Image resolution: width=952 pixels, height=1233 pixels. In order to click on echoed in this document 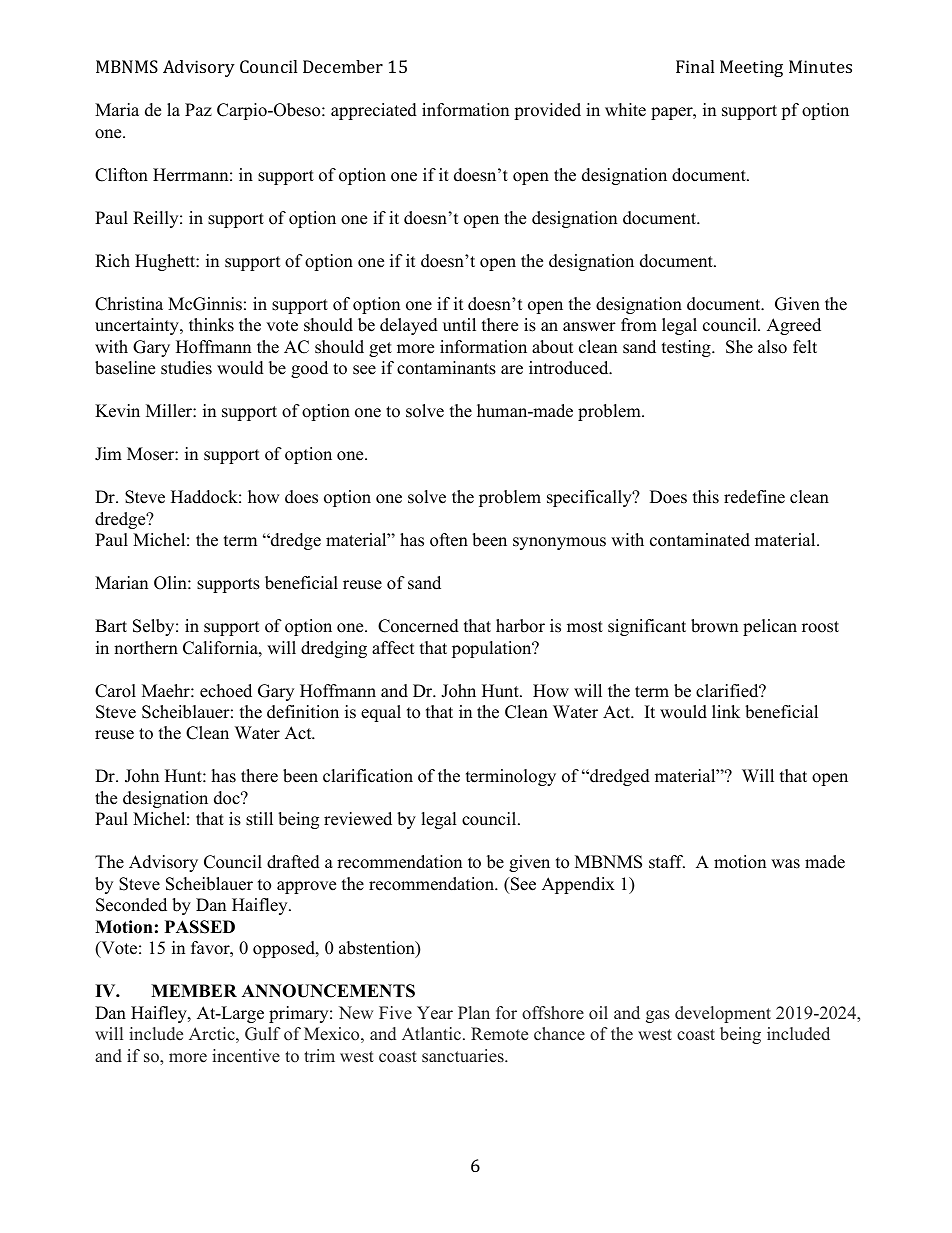, I will do `click(226, 691)`.
